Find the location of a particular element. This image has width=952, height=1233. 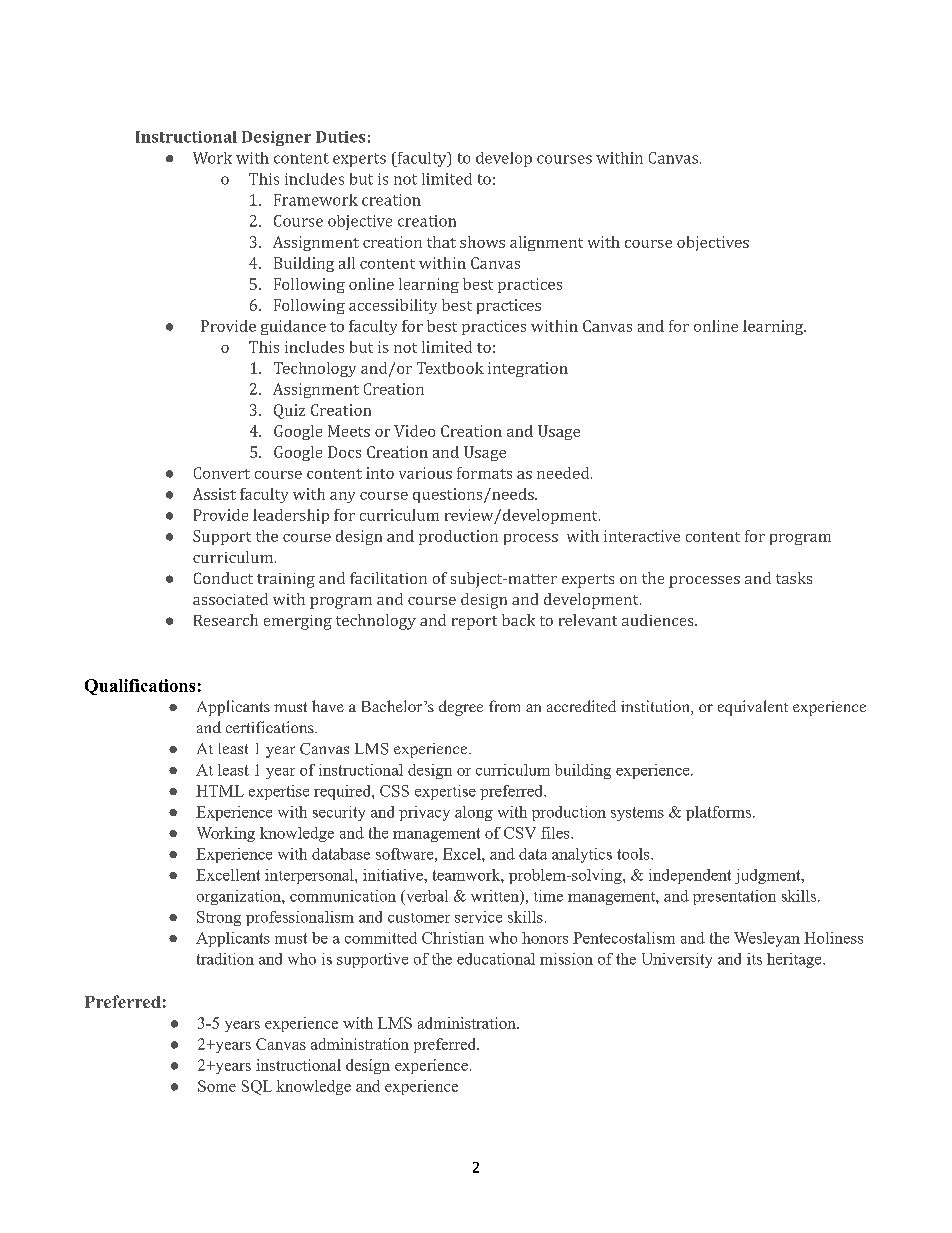

educational is located at coordinates (496, 959).
